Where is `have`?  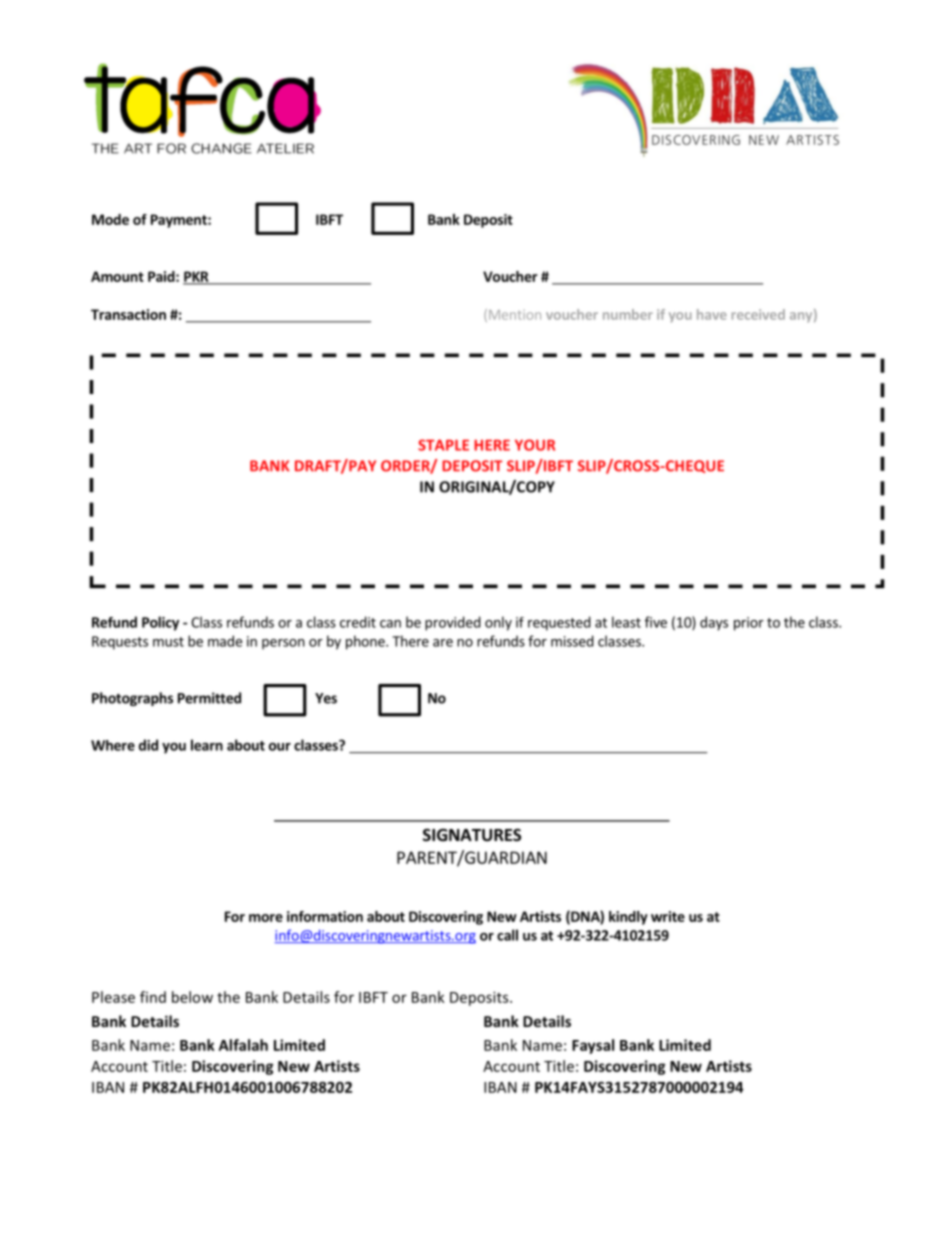
have is located at coordinates (712, 314).
